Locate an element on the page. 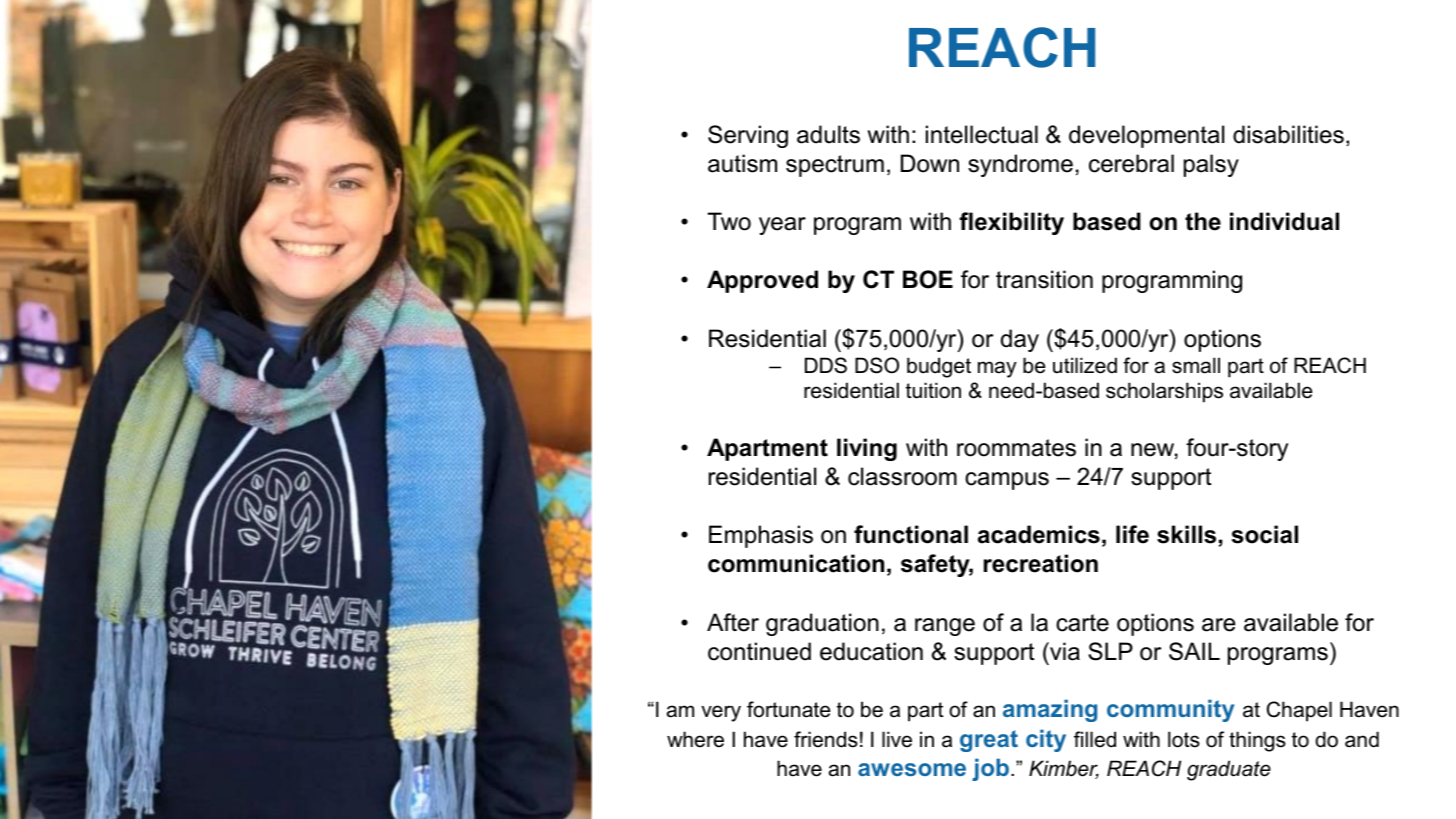  city is located at coordinates (1046, 740).
